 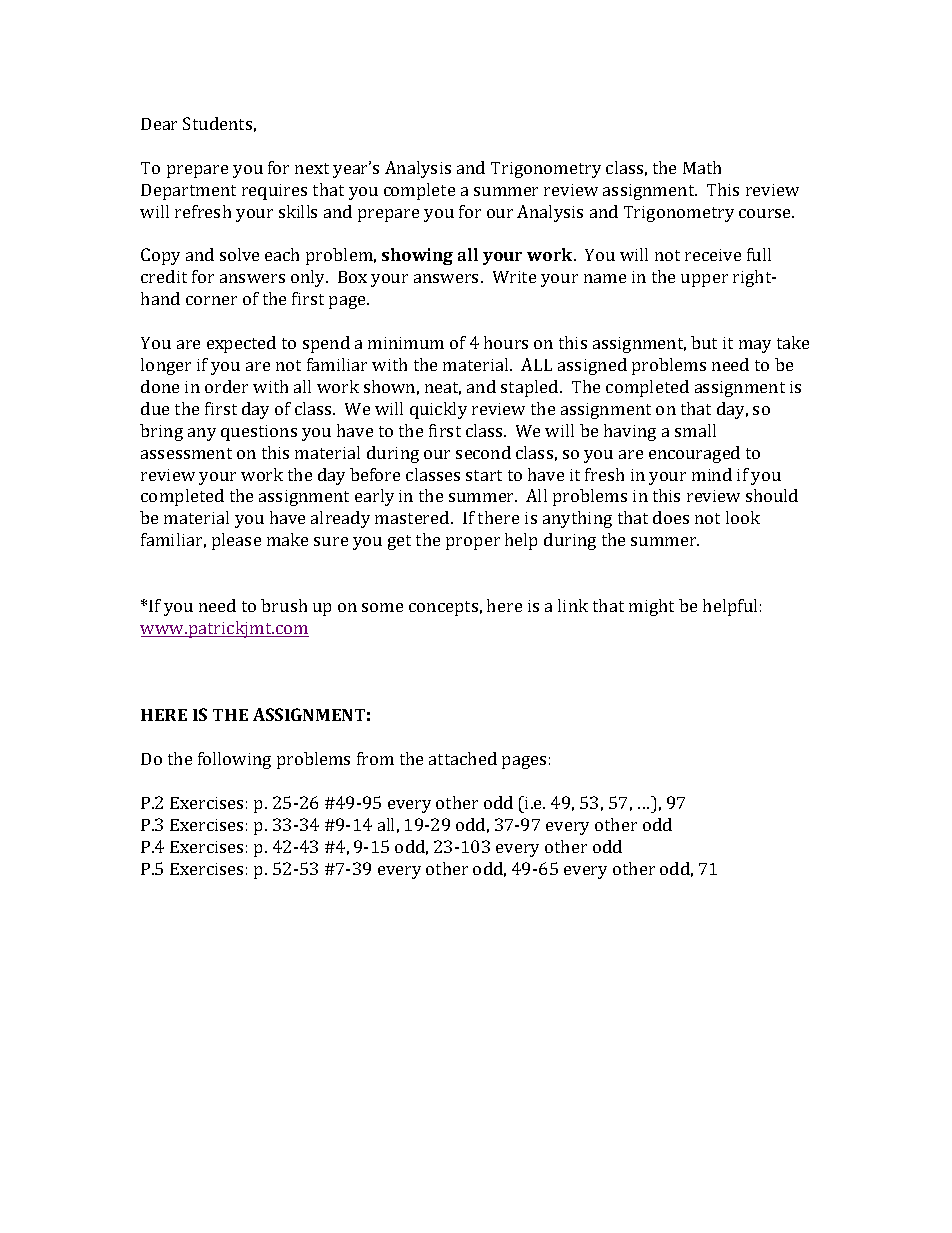 I want to click on but, so click(x=704, y=342).
